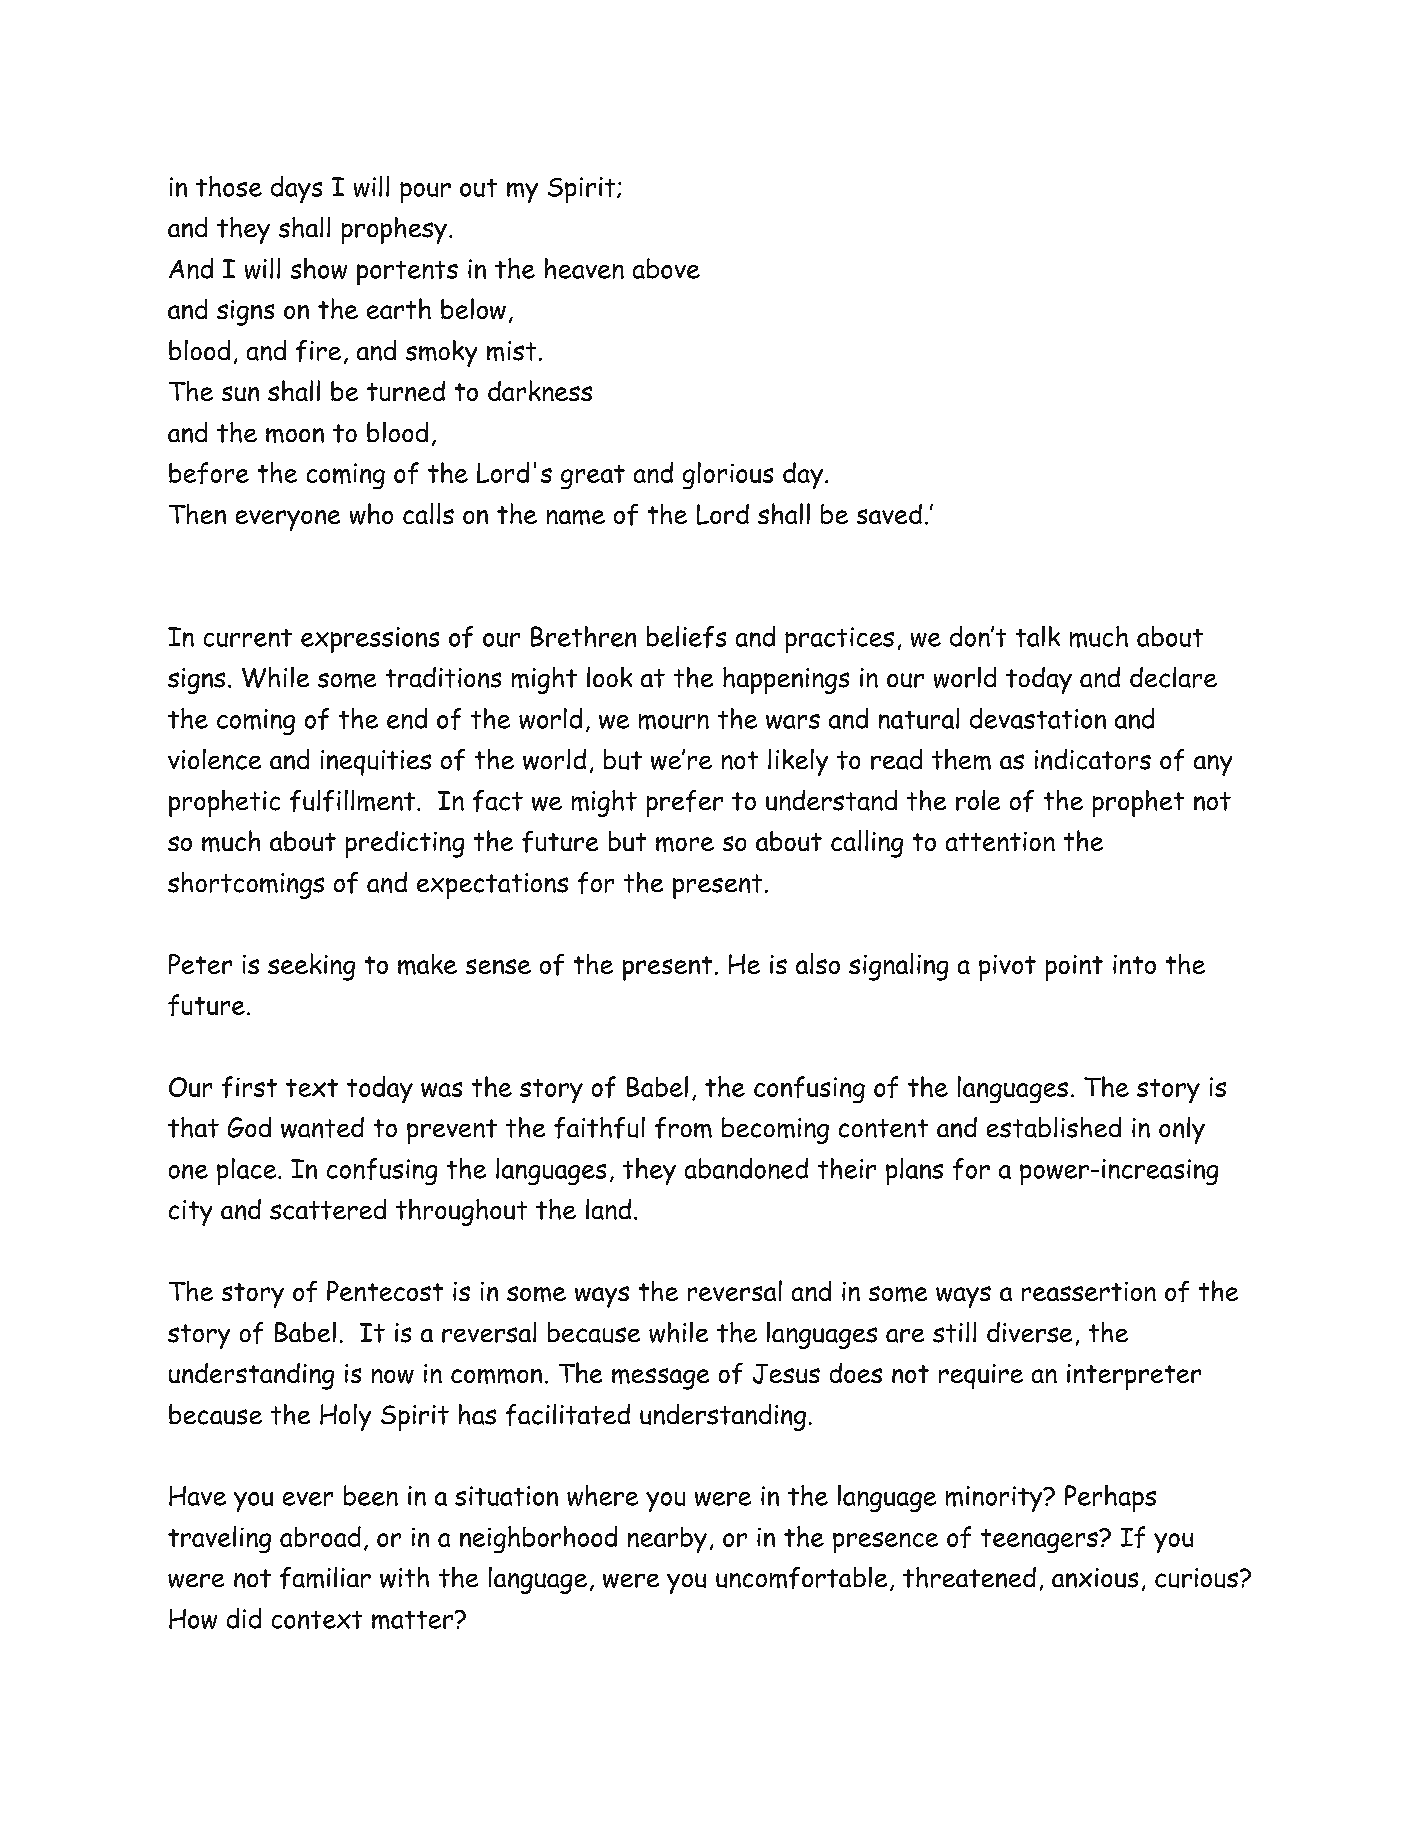  Describe the element at coordinates (1095, 1578) in the screenshot. I see `anxious` at that location.
